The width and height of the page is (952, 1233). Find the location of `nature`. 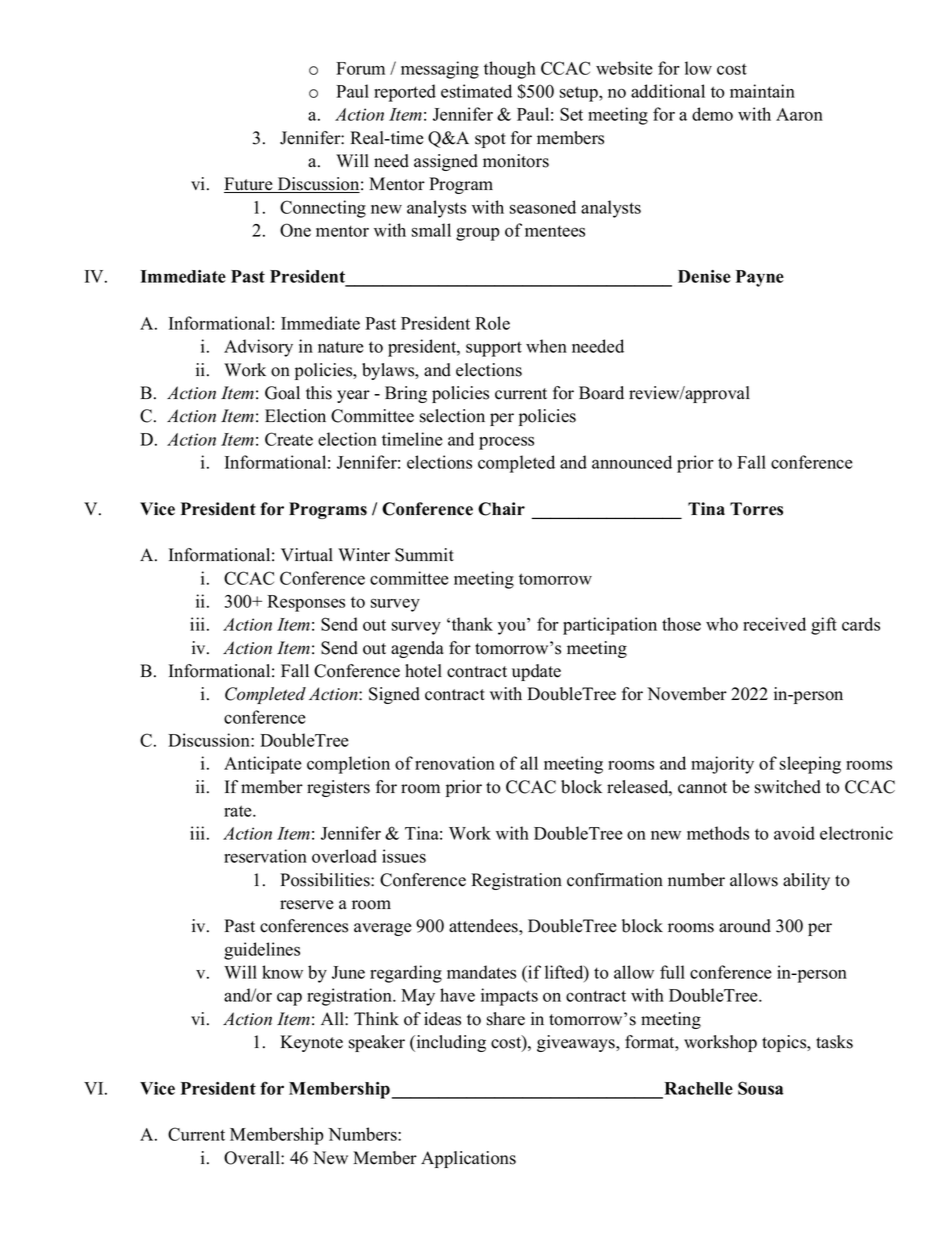

nature is located at coordinates (341, 347).
